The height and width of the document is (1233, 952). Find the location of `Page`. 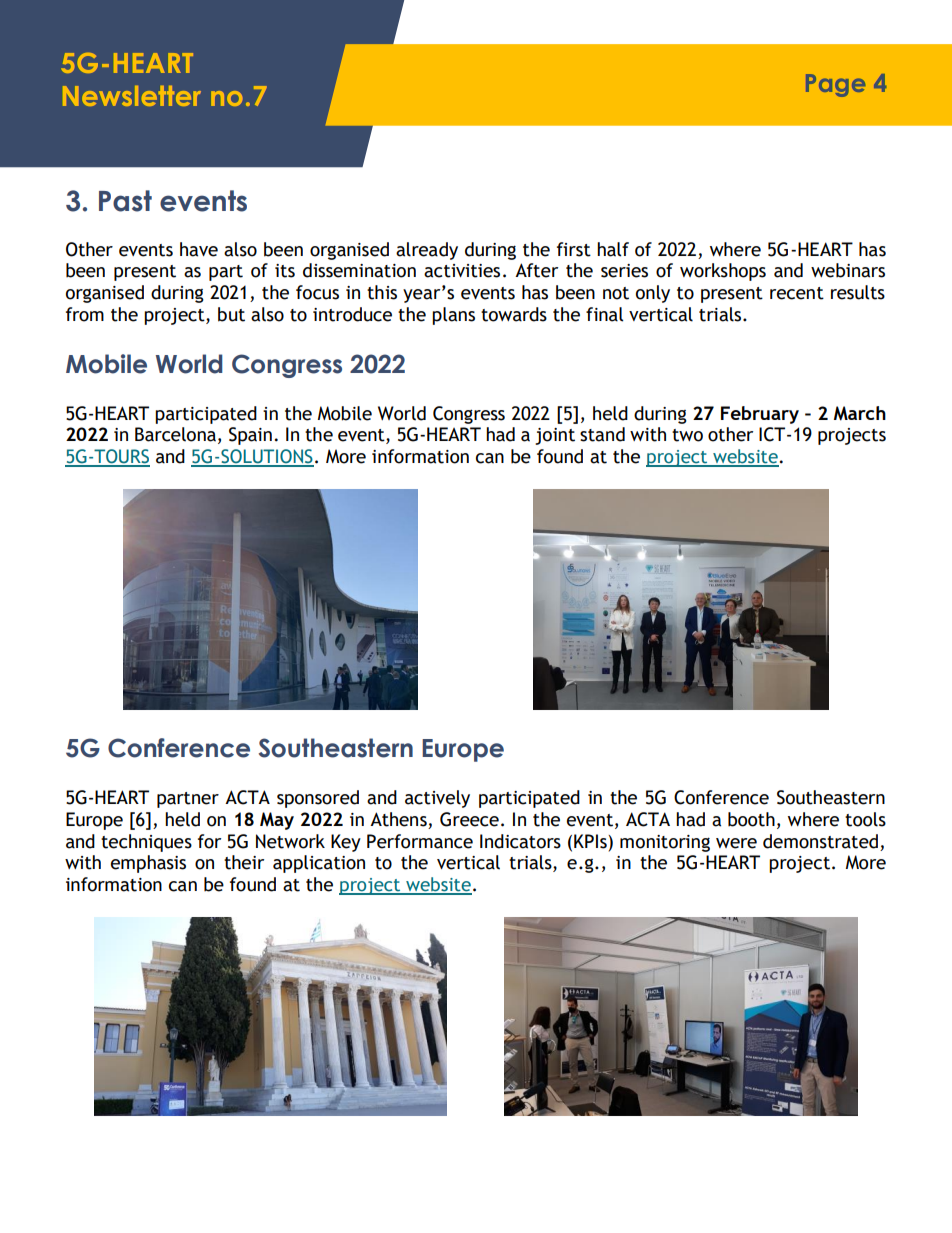

Page is located at coordinates (836, 85).
